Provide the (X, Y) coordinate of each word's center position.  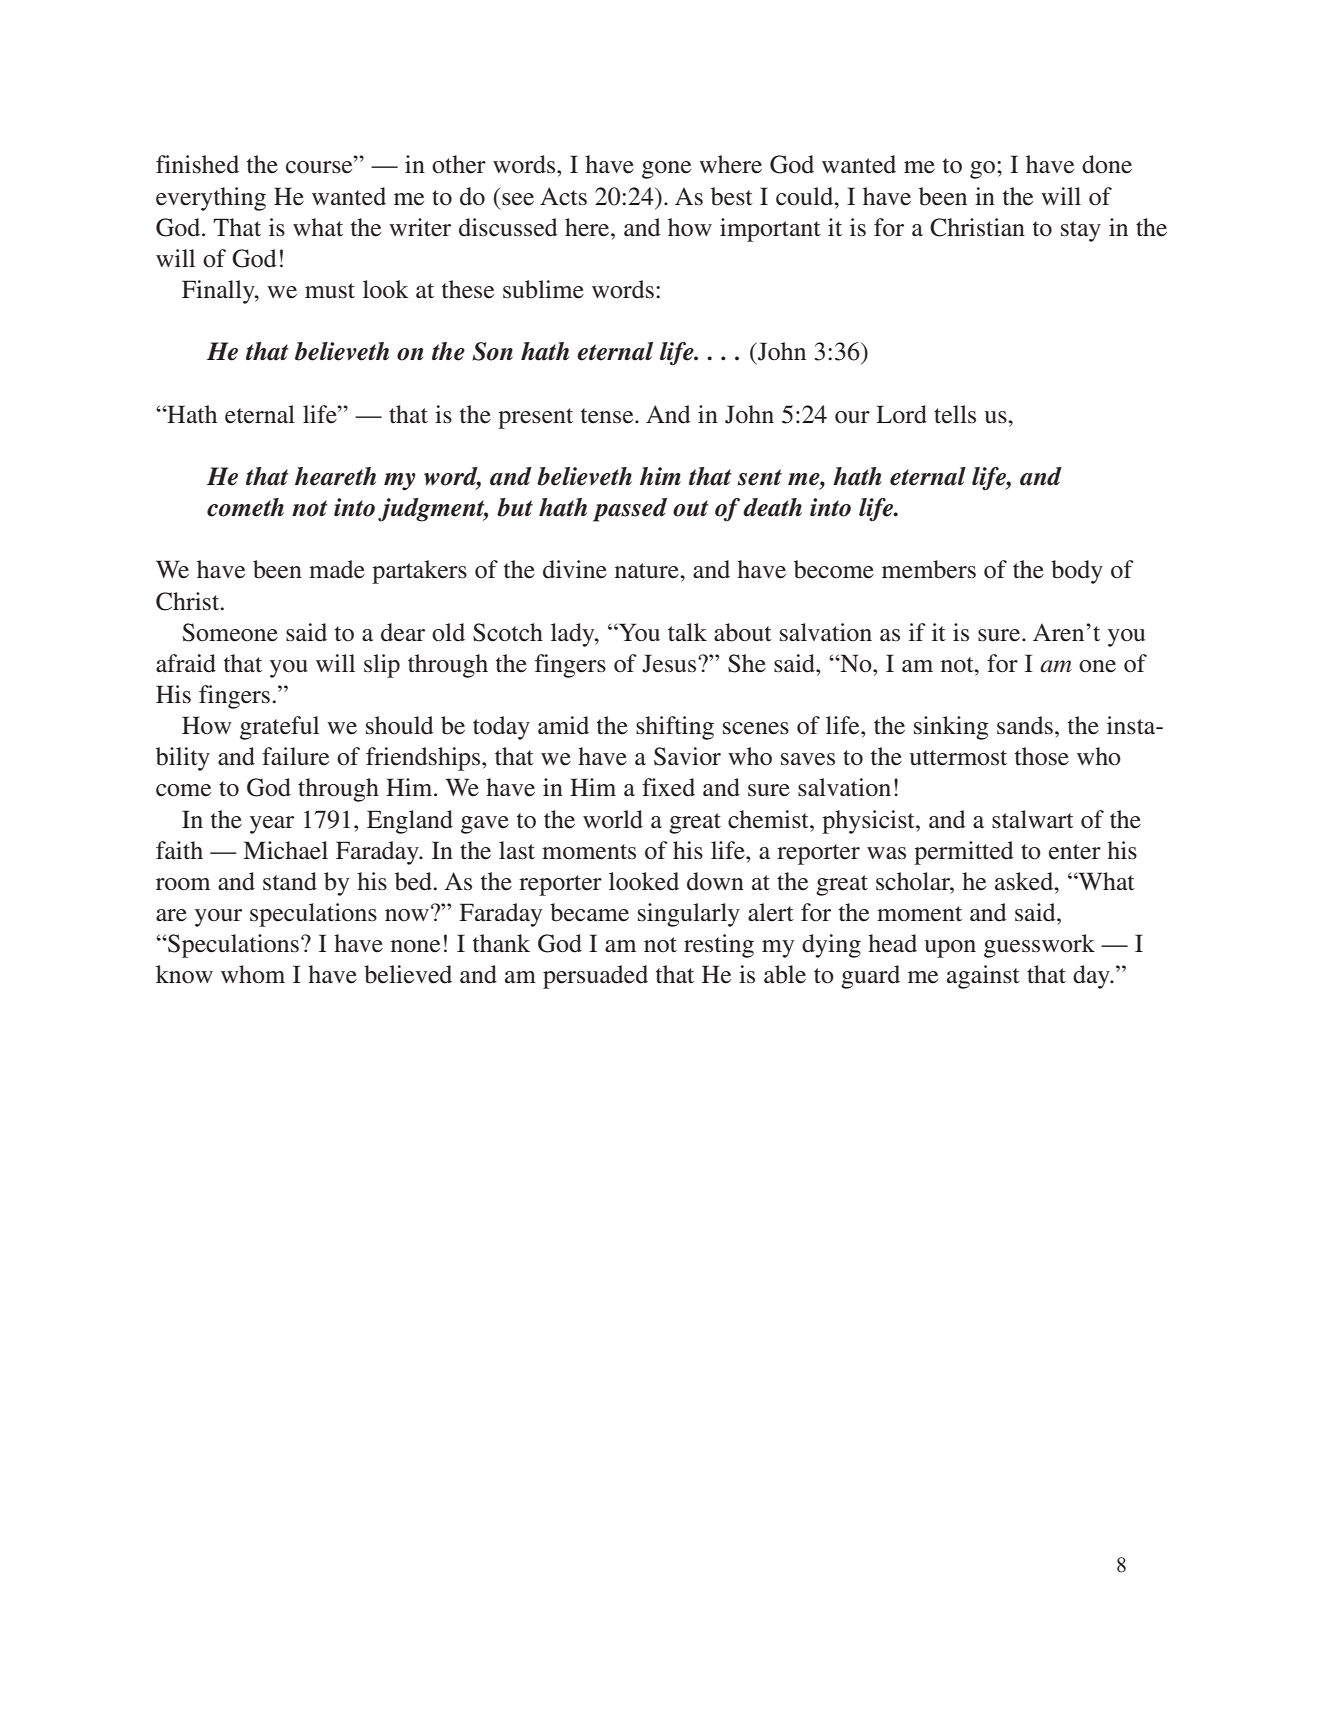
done (1107, 164)
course (320, 167)
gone (666, 170)
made (337, 569)
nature (648, 571)
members (929, 569)
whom (253, 974)
